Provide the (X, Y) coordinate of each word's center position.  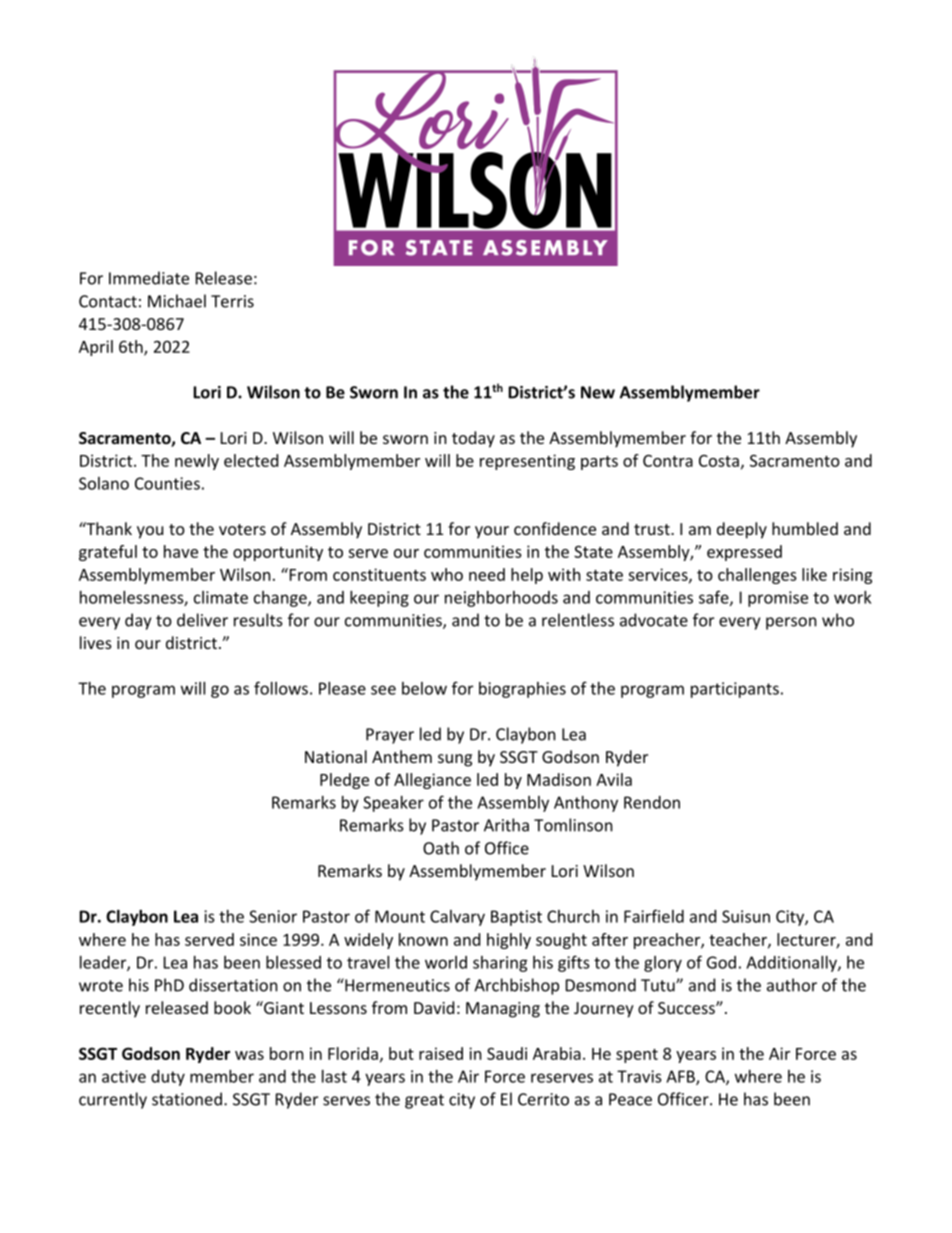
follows (281, 688)
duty (168, 1078)
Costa (719, 461)
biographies (522, 690)
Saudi (507, 1053)
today (473, 439)
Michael (177, 301)
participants (735, 690)
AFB (681, 1077)
